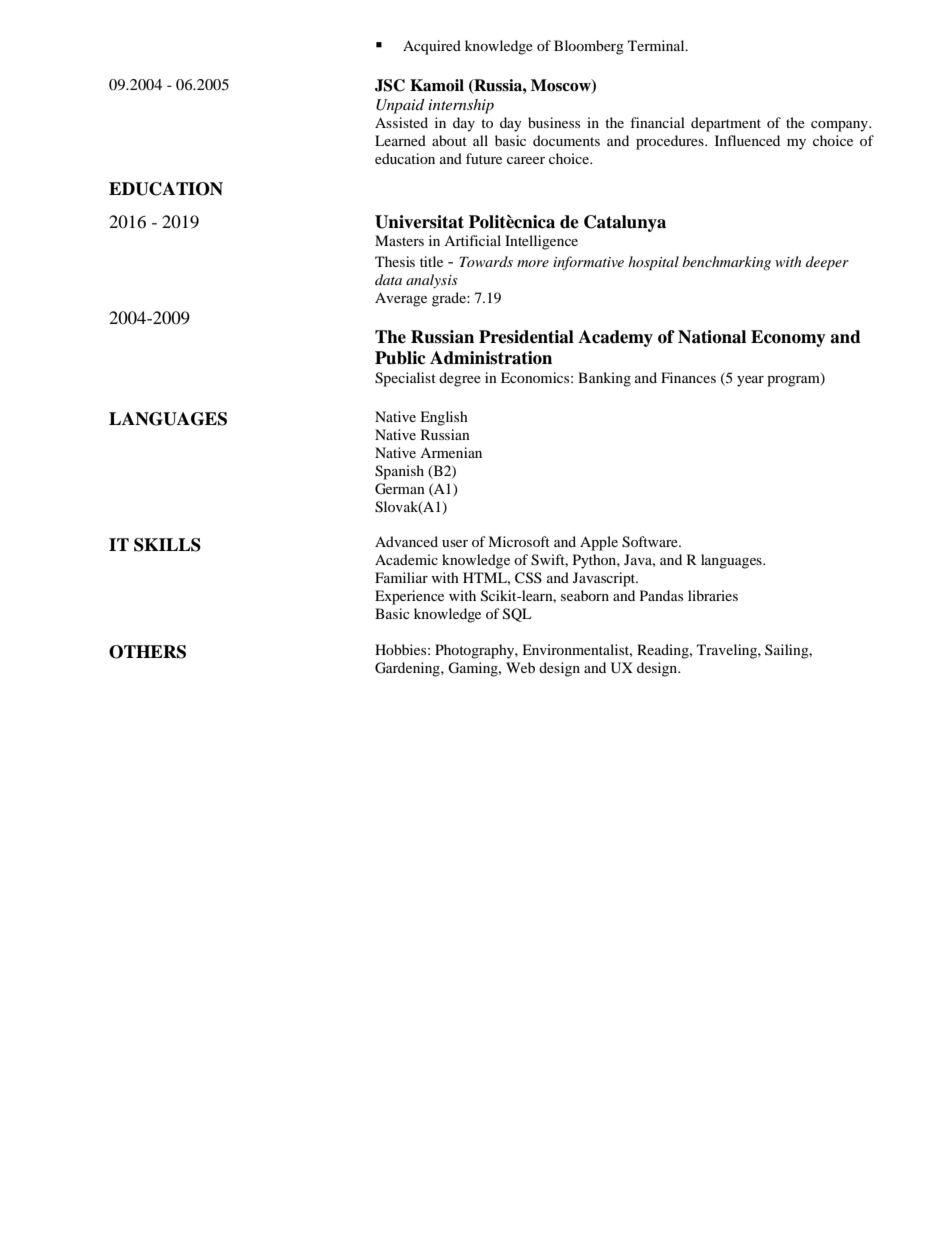 This page has width=952, height=1233. Describe the element at coordinates (147, 652) in the page. I see `OTHERS` at that location.
